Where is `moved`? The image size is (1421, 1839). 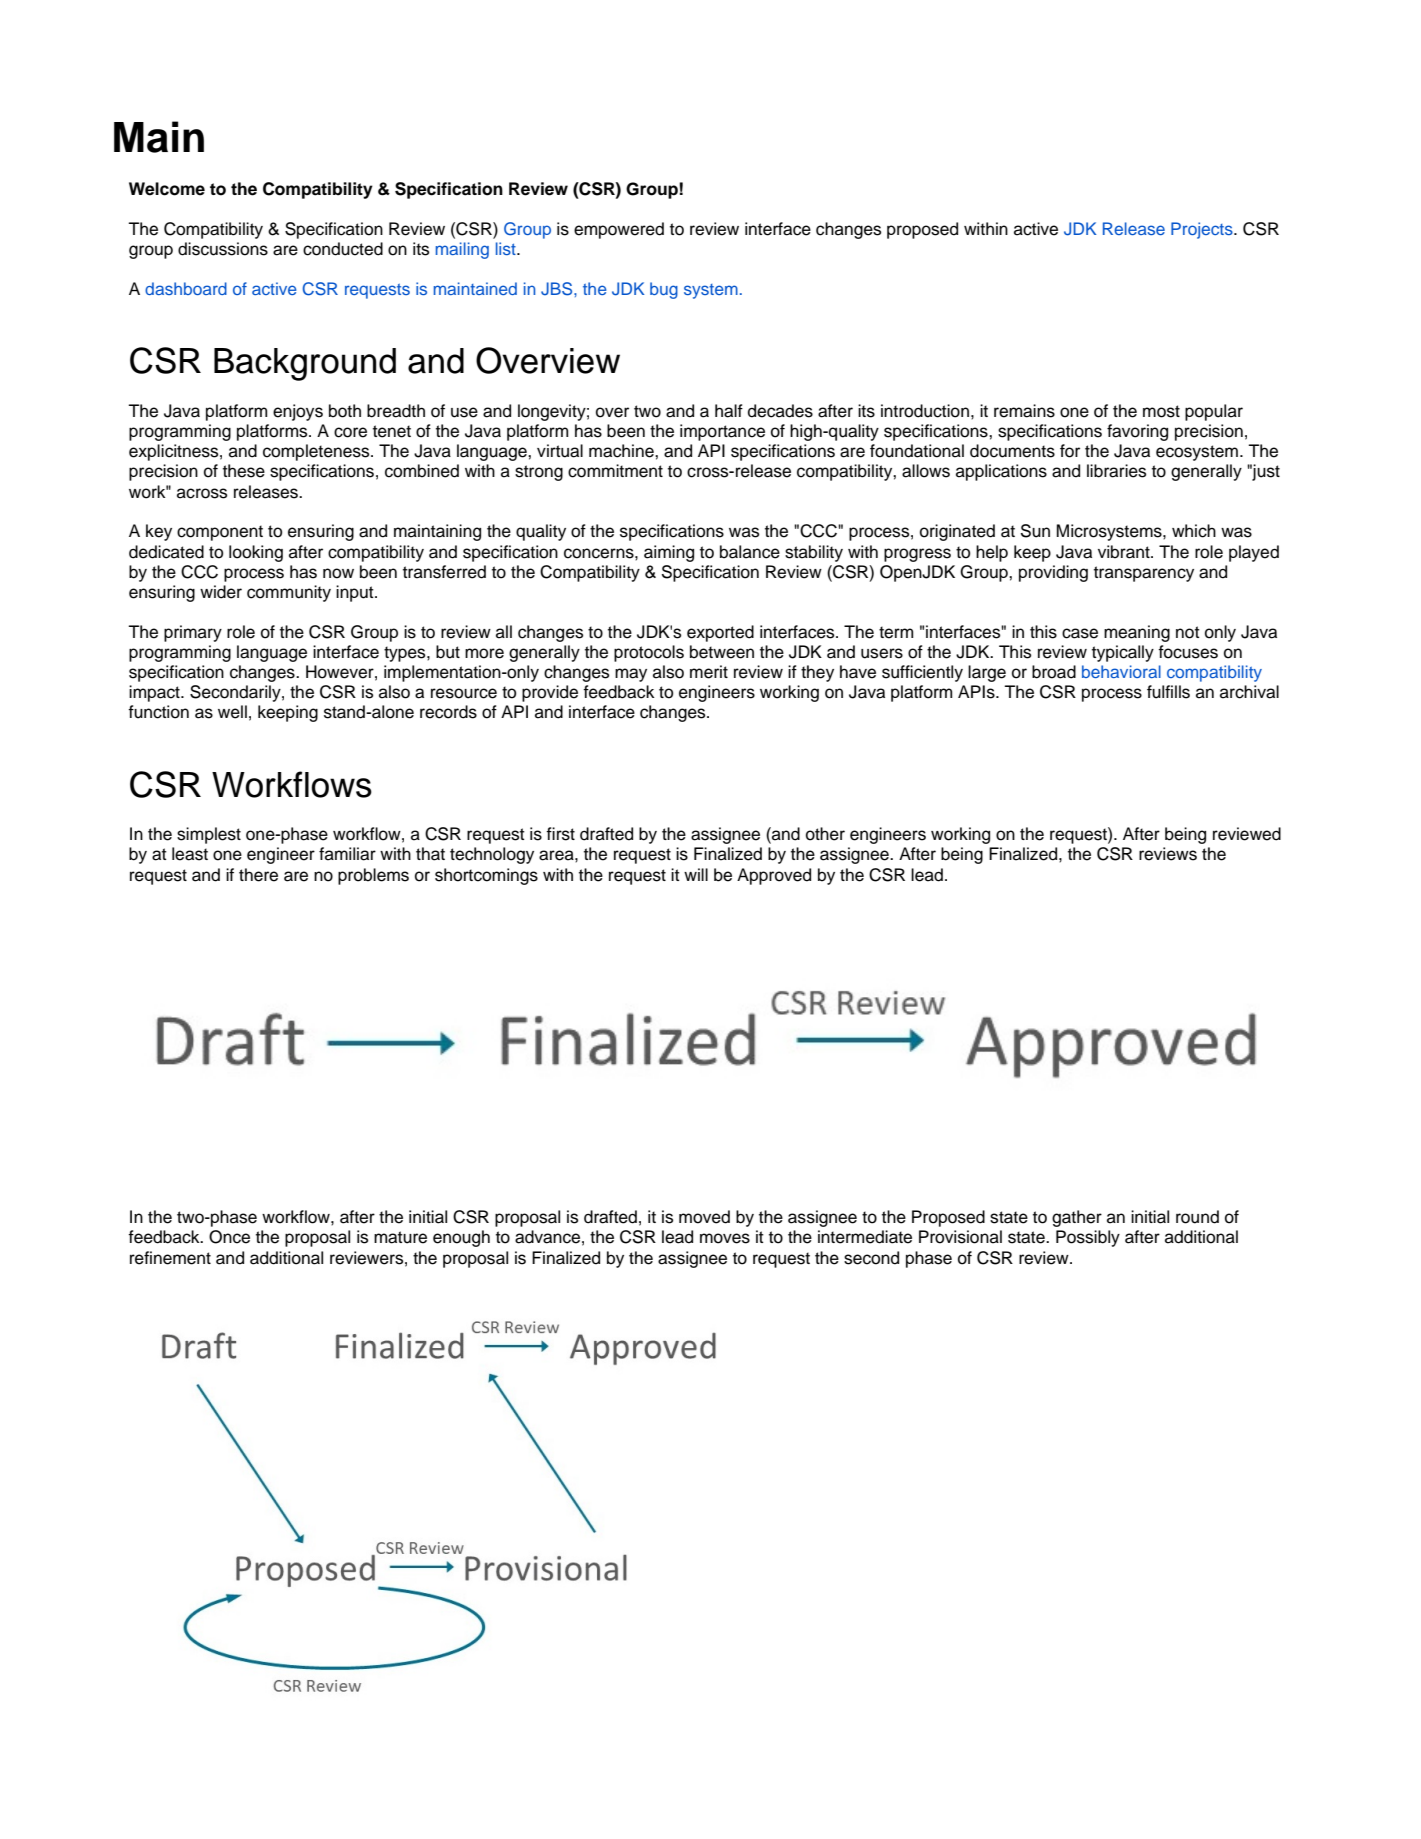 moved is located at coordinates (704, 1217).
